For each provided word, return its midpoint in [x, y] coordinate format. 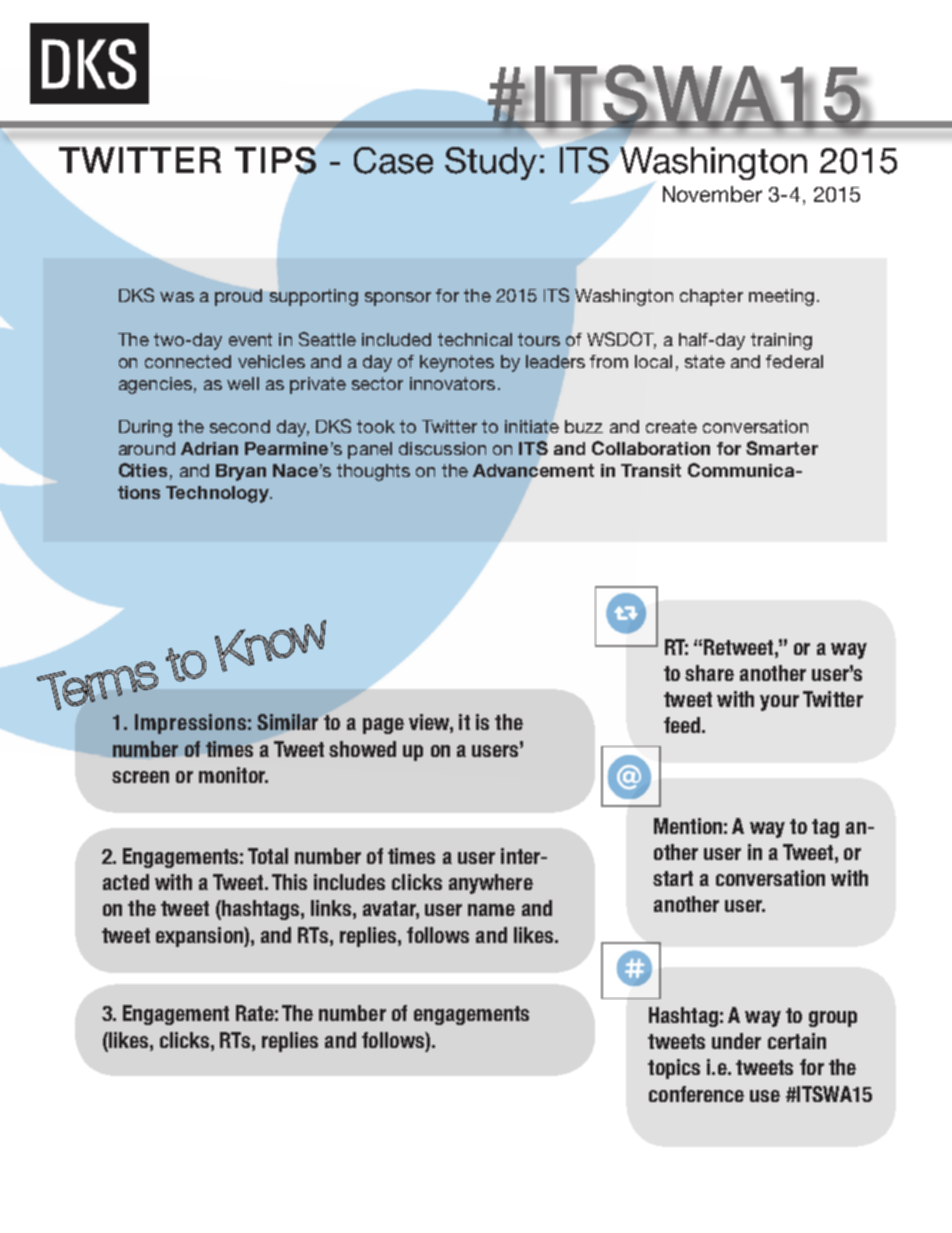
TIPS [275, 160]
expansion [200, 937]
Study [491, 163]
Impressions [190, 724]
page [383, 726]
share [709, 673]
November [712, 194]
